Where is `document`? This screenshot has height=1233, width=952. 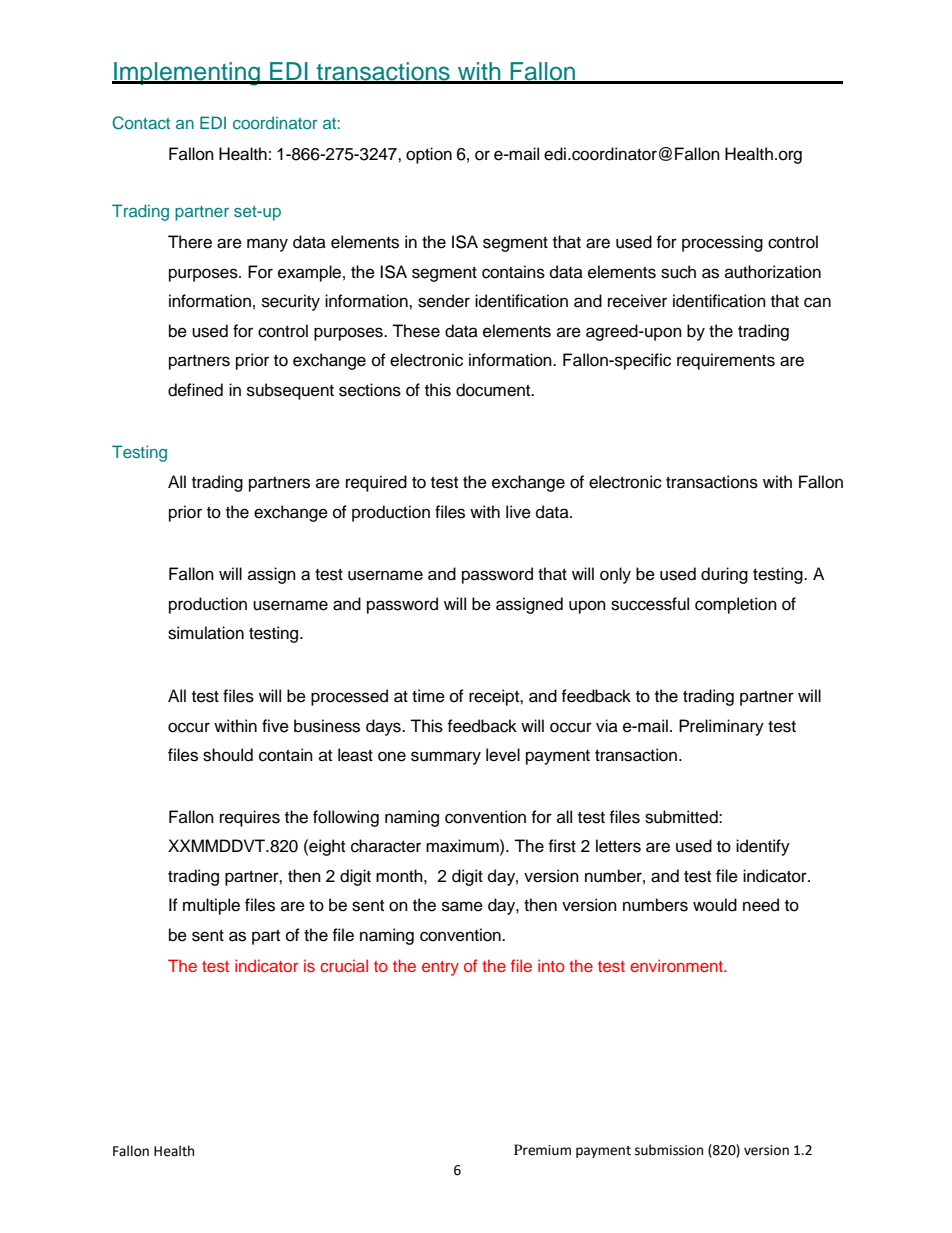
document is located at coordinates (494, 390).
